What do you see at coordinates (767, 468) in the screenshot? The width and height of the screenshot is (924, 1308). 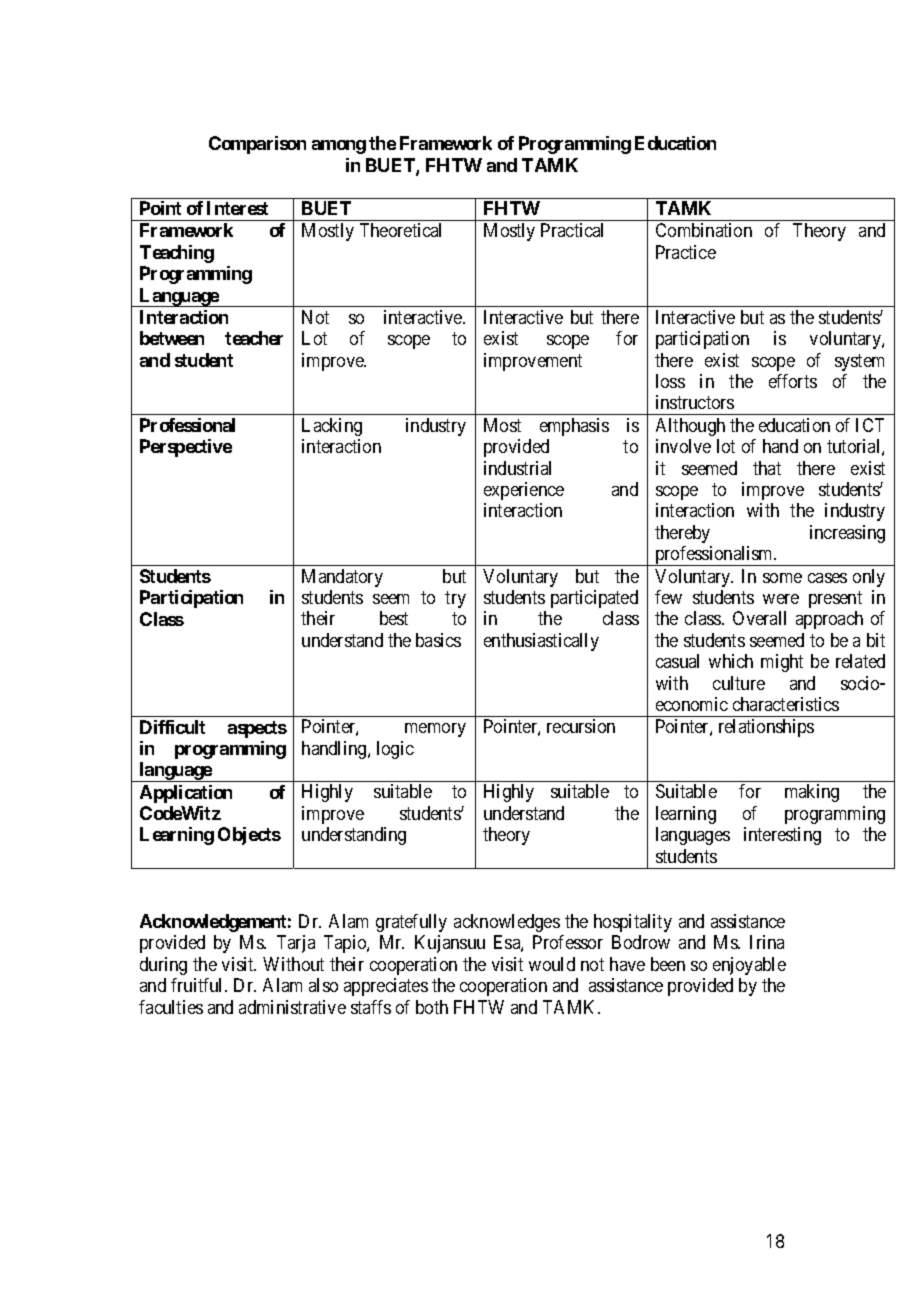 I see `that` at bounding box center [767, 468].
